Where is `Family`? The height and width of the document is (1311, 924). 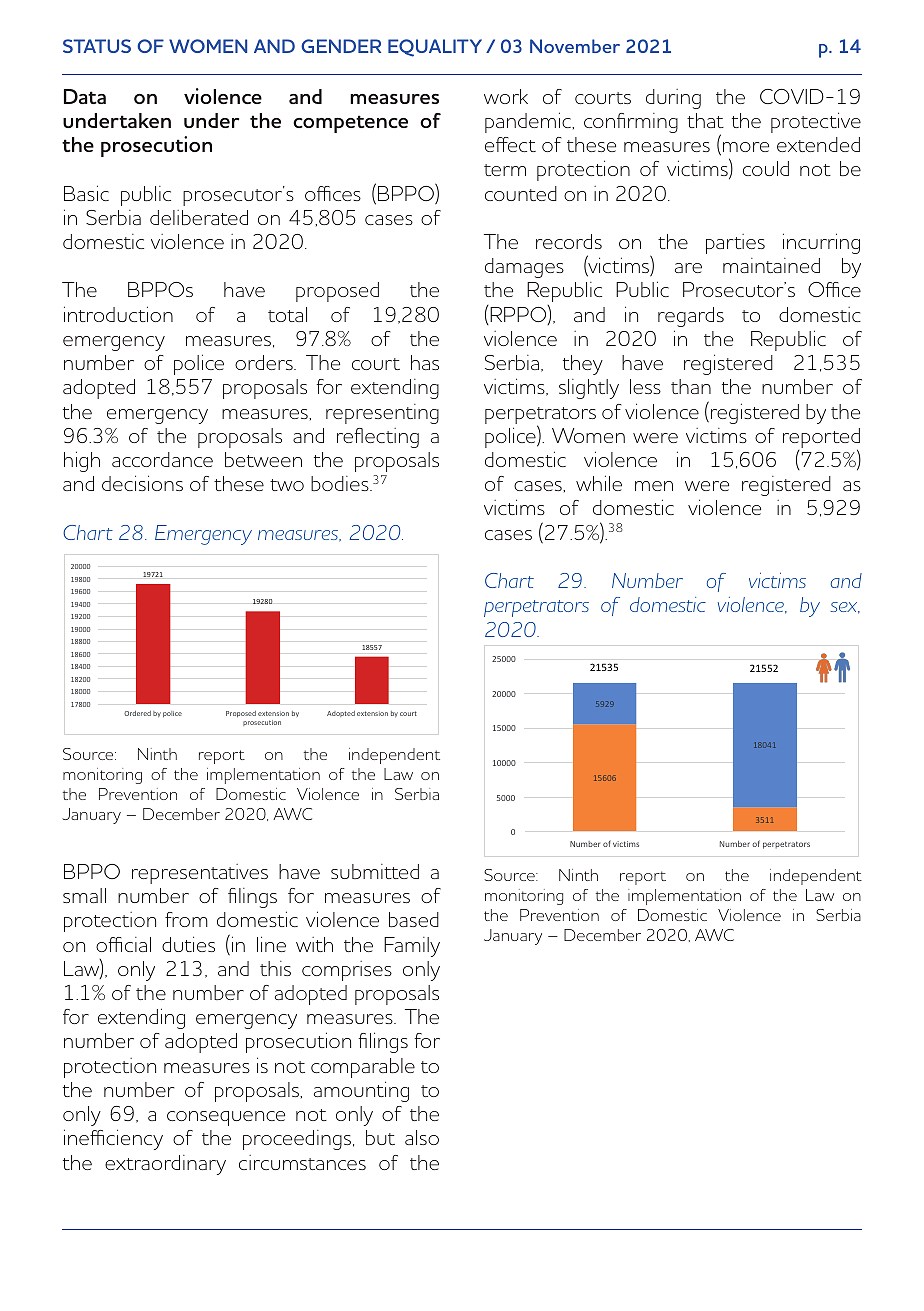 Family is located at coordinates (412, 947).
